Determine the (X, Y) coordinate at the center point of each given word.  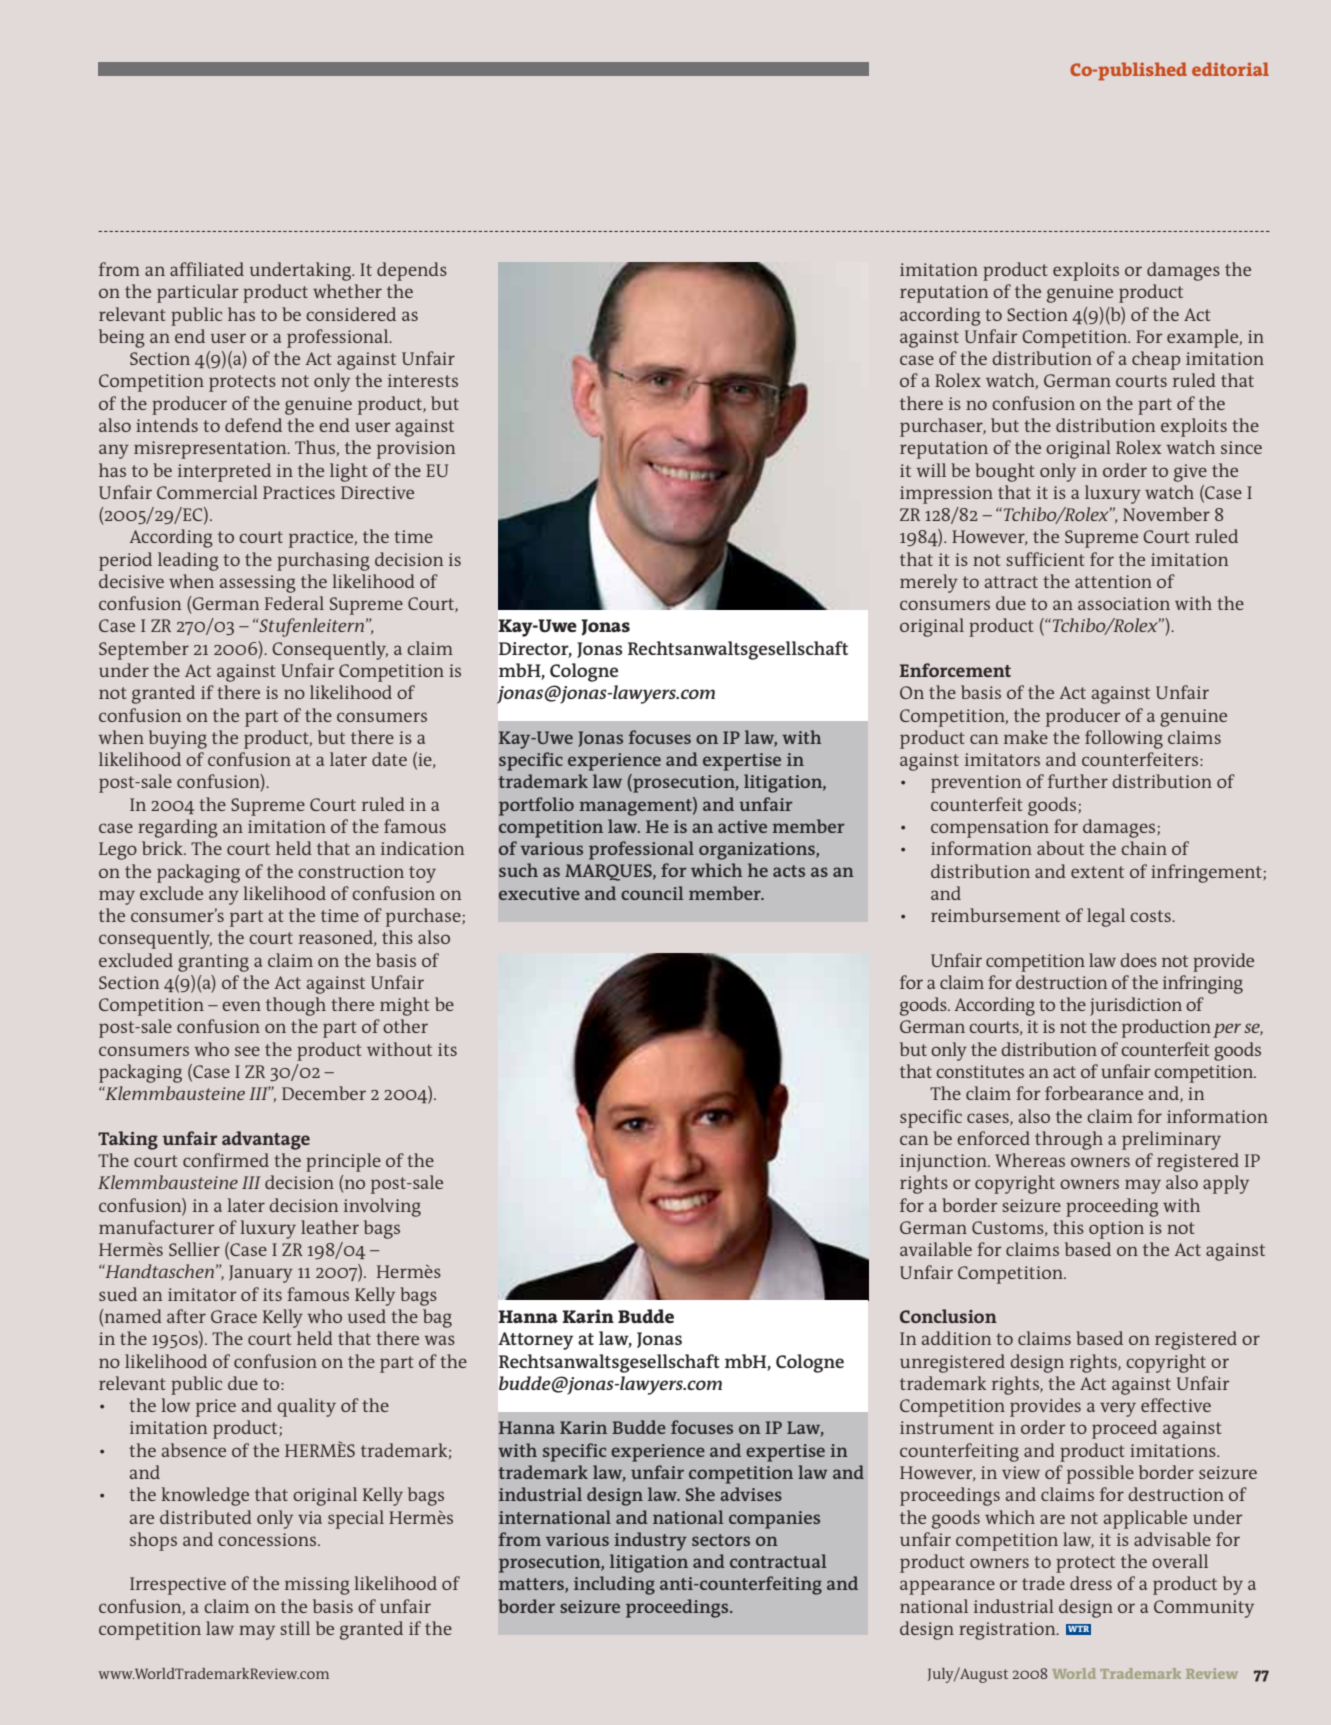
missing (317, 1586)
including (614, 1585)
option (1116, 1230)
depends (412, 271)
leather (330, 1227)
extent (1097, 872)
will (931, 470)
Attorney (535, 1341)
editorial (1230, 69)
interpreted (224, 472)
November (1166, 514)
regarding (178, 828)
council (652, 893)
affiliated (207, 269)
